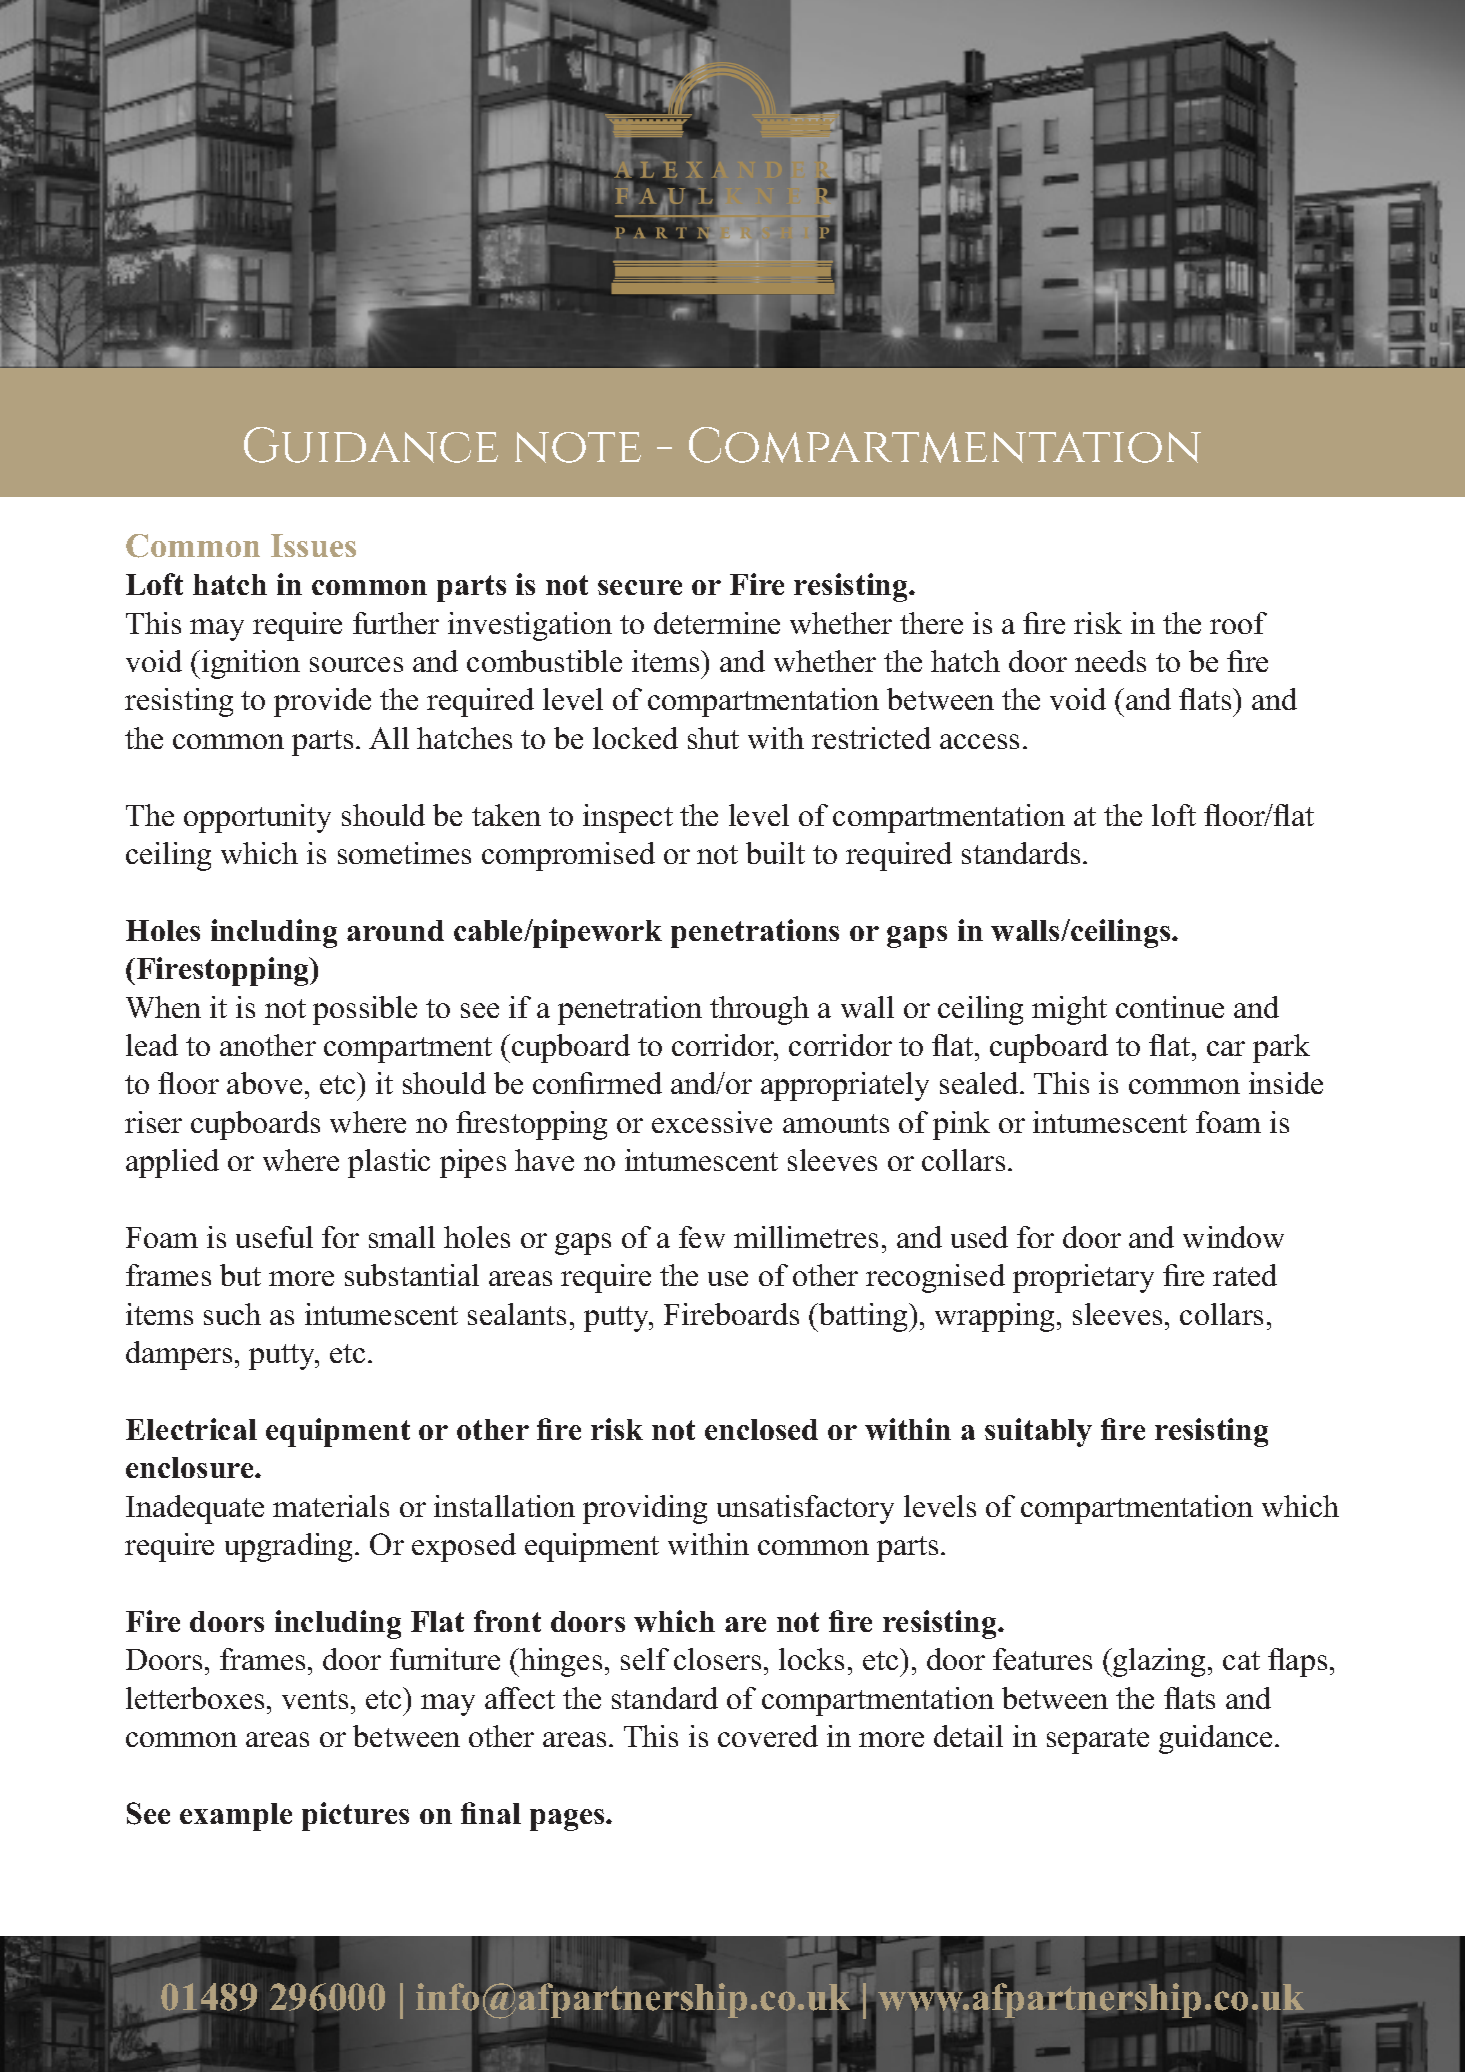 This image has height=2072, width=1465. What do you see at coordinates (761, 1429) in the image?
I see `enclosed` at bounding box center [761, 1429].
